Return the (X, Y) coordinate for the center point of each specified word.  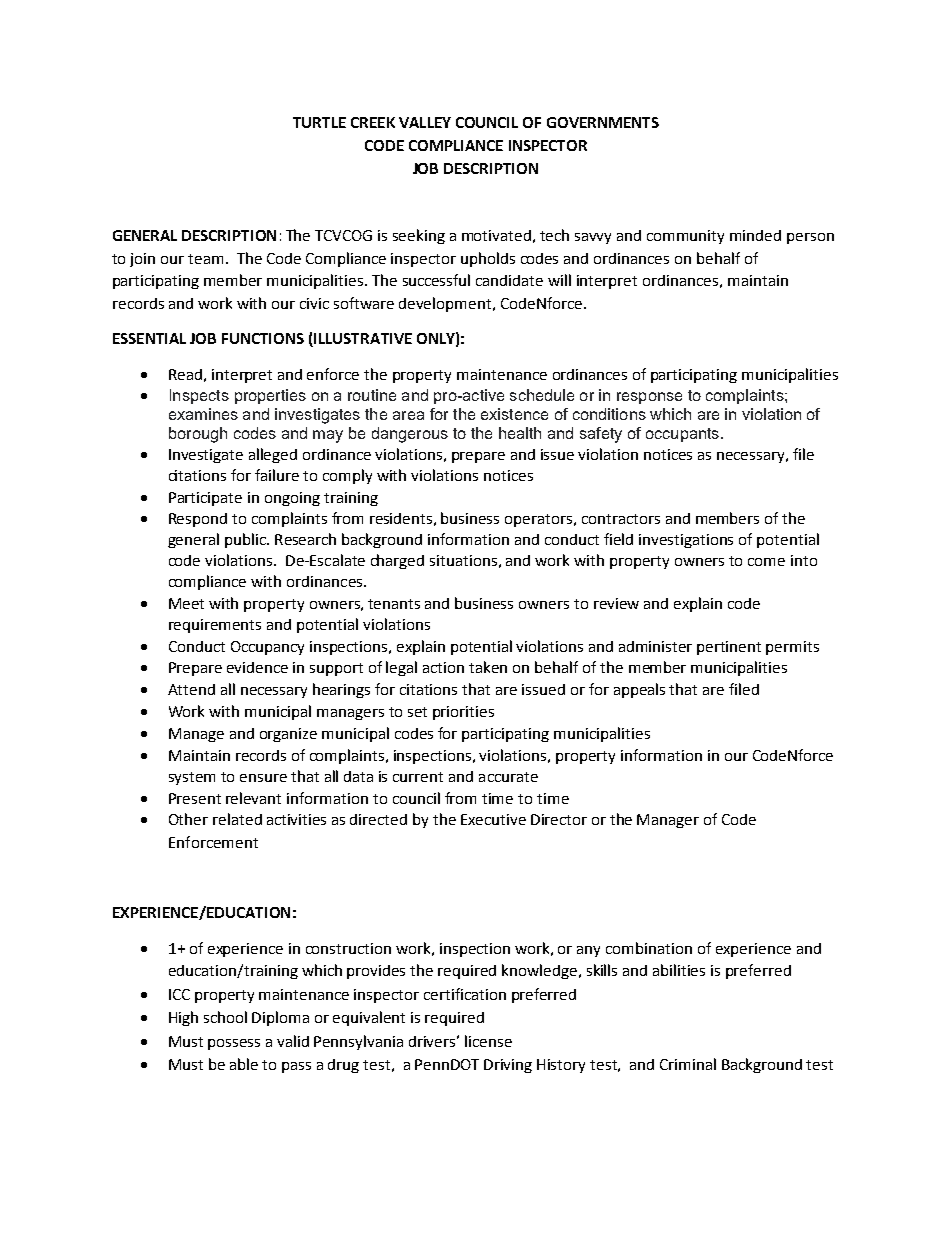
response (649, 398)
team (205, 259)
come (766, 562)
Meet (186, 603)
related (237, 819)
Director (559, 819)
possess (234, 1044)
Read (185, 374)
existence (514, 414)
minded (755, 235)
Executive (493, 819)
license (488, 1041)
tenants (394, 604)
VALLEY (425, 122)
